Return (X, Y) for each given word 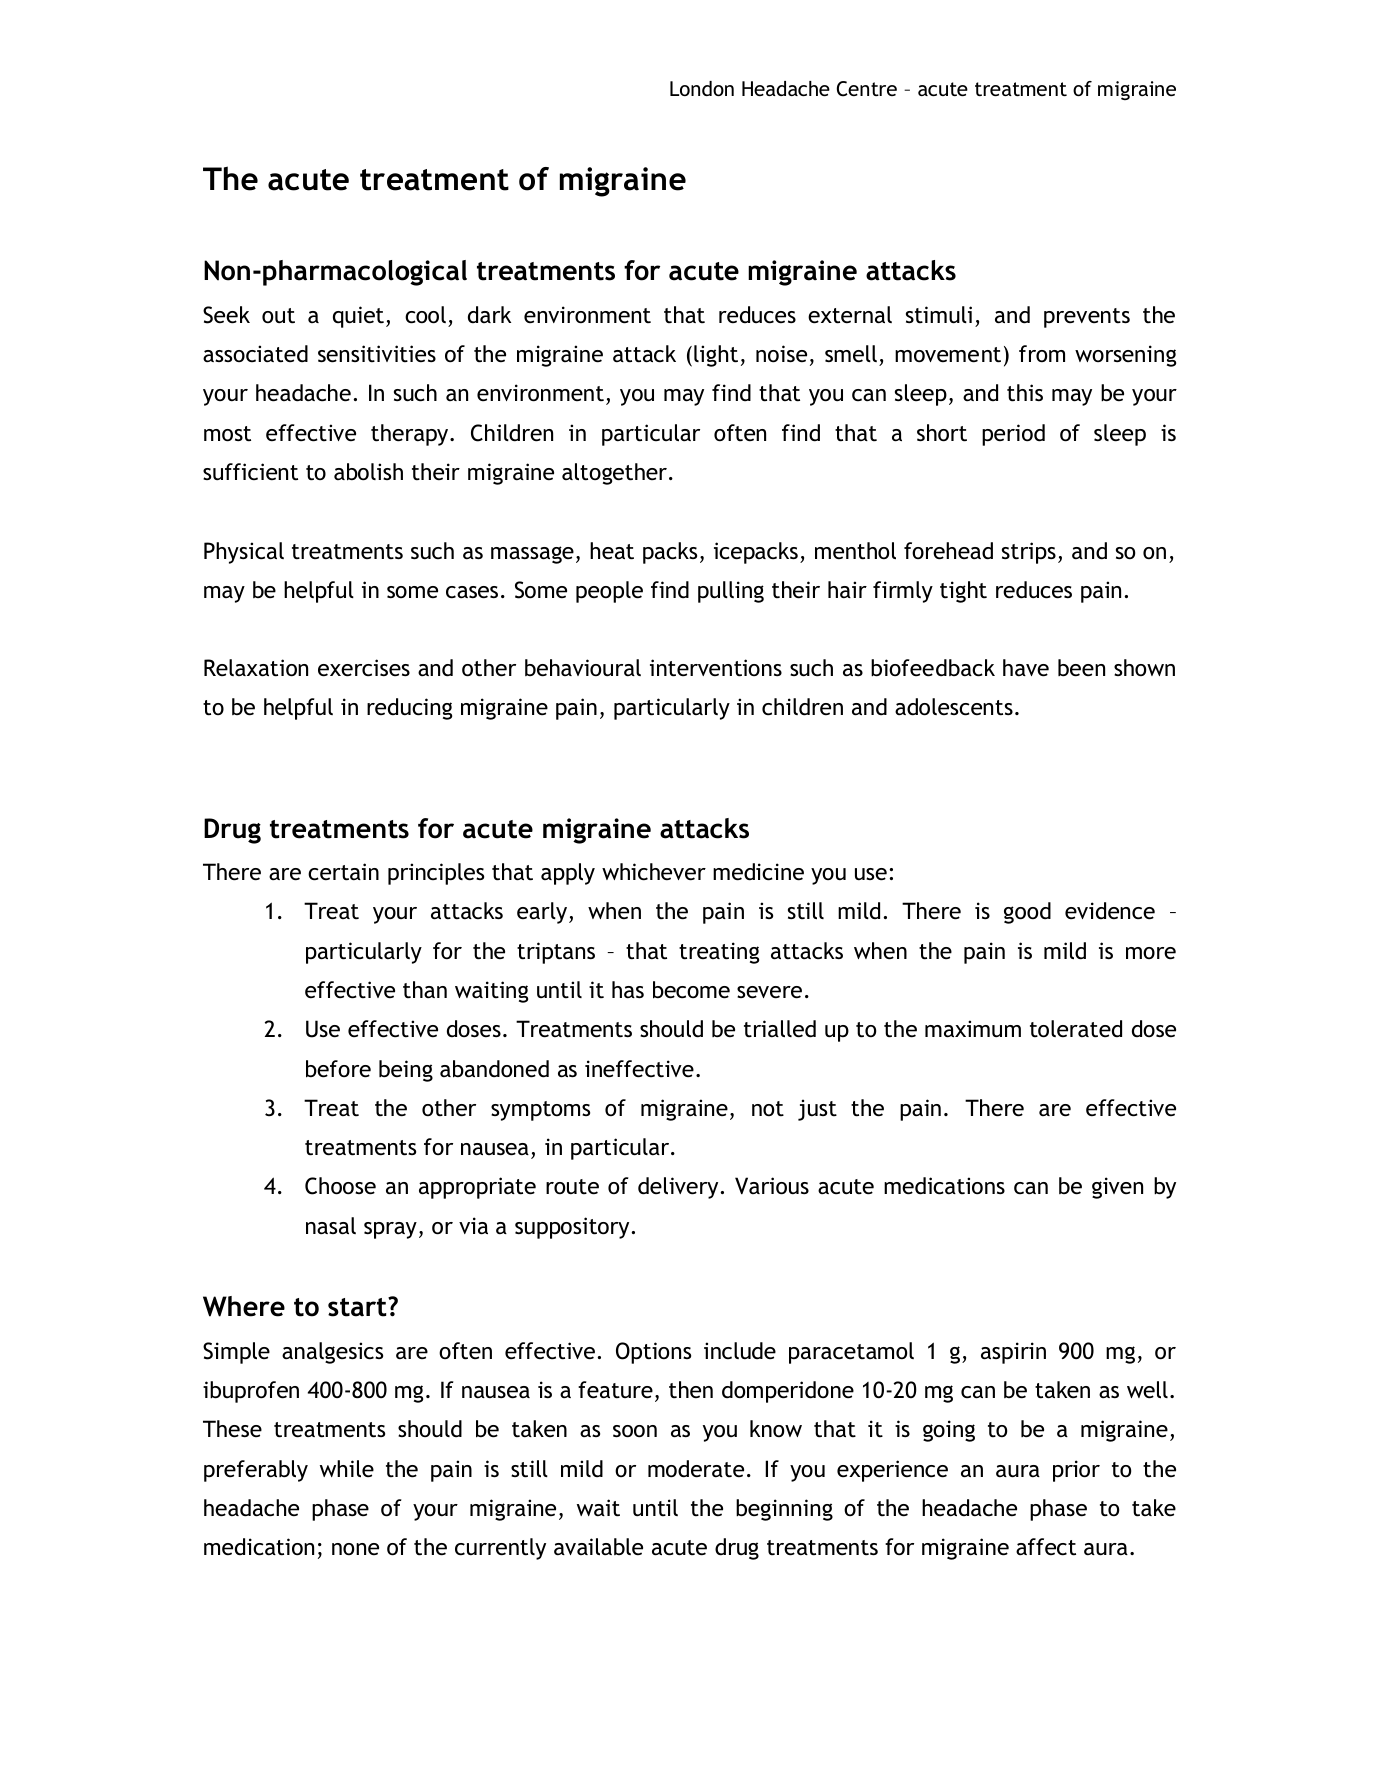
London (702, 88)
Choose (340, 1186)
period (1013, 435)
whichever (654, 872)
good (1027, 913)
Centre (867, 89)
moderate (696, 1469)
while (347, 1469)
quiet (358, 317)
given (1117, 1188)
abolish (368, 472)
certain (343, 872)
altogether (616, 474)
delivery (678, 1188)
